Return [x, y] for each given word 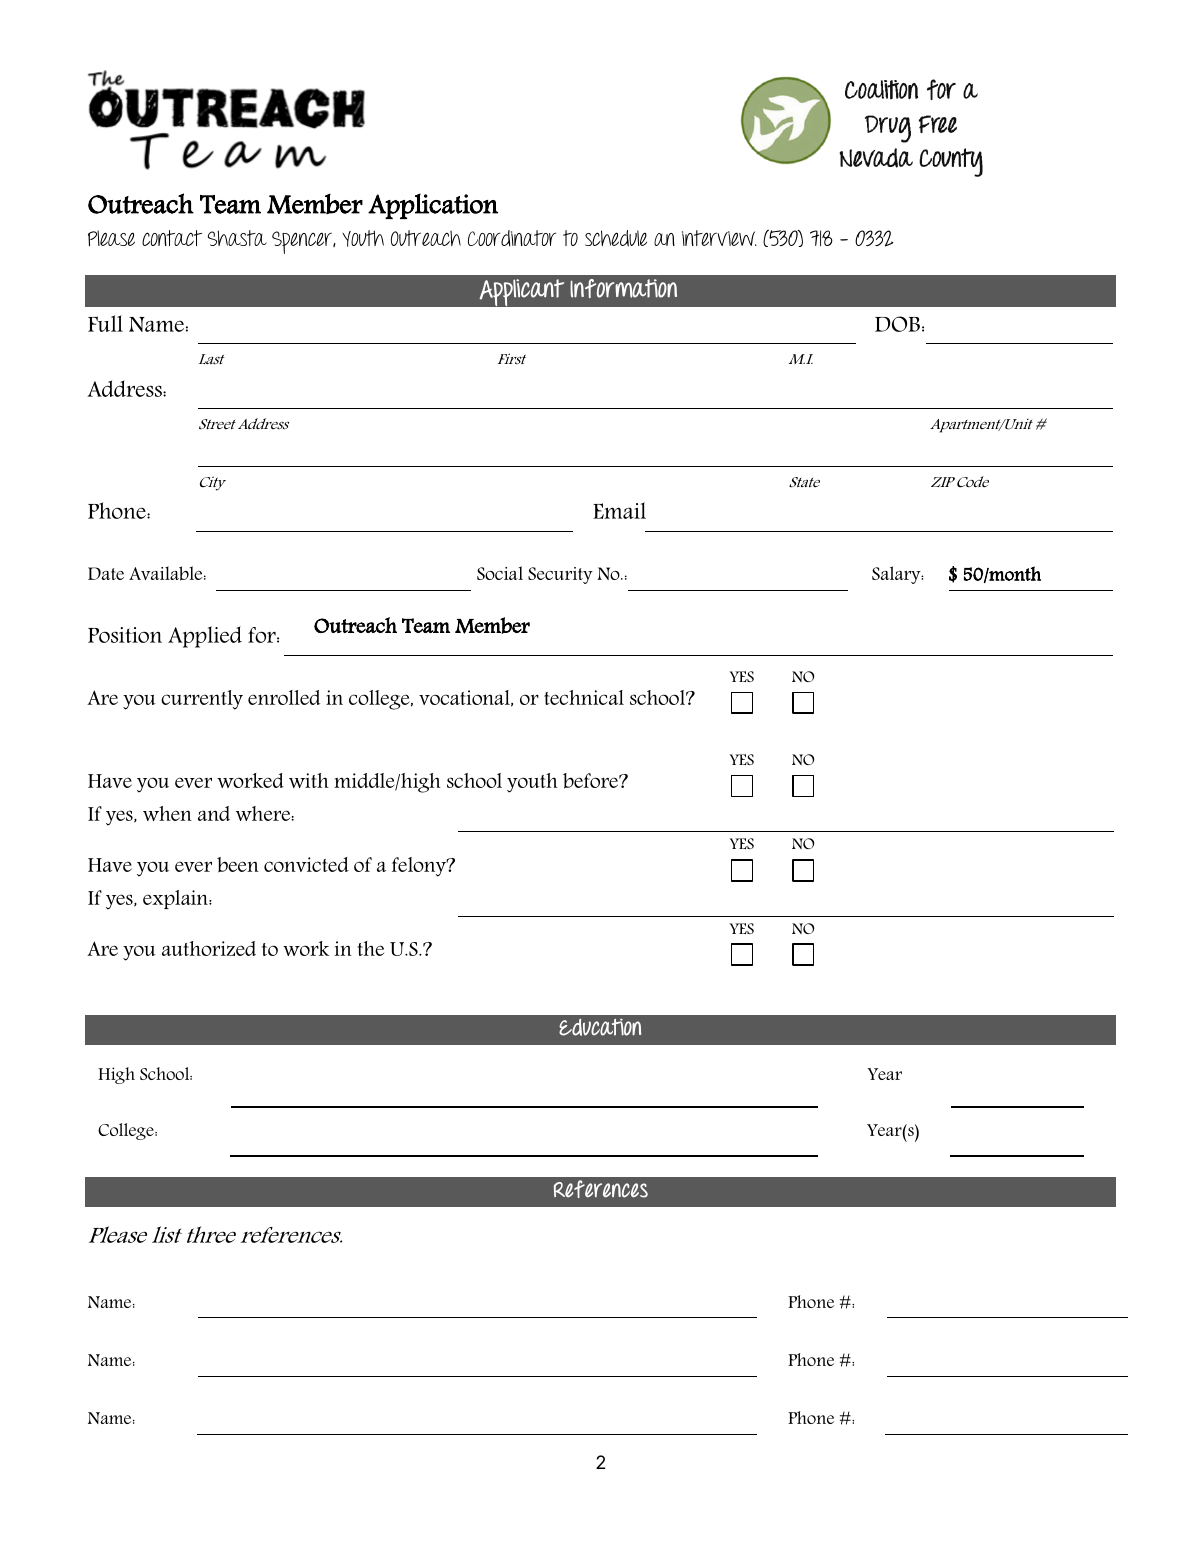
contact [172, 238]
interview [719, 238]
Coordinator [512, 238]
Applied [205, 637]
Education [600, 1027]
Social [500, 573]
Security [560, 575]
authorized [209, 948]
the [370, 948]
